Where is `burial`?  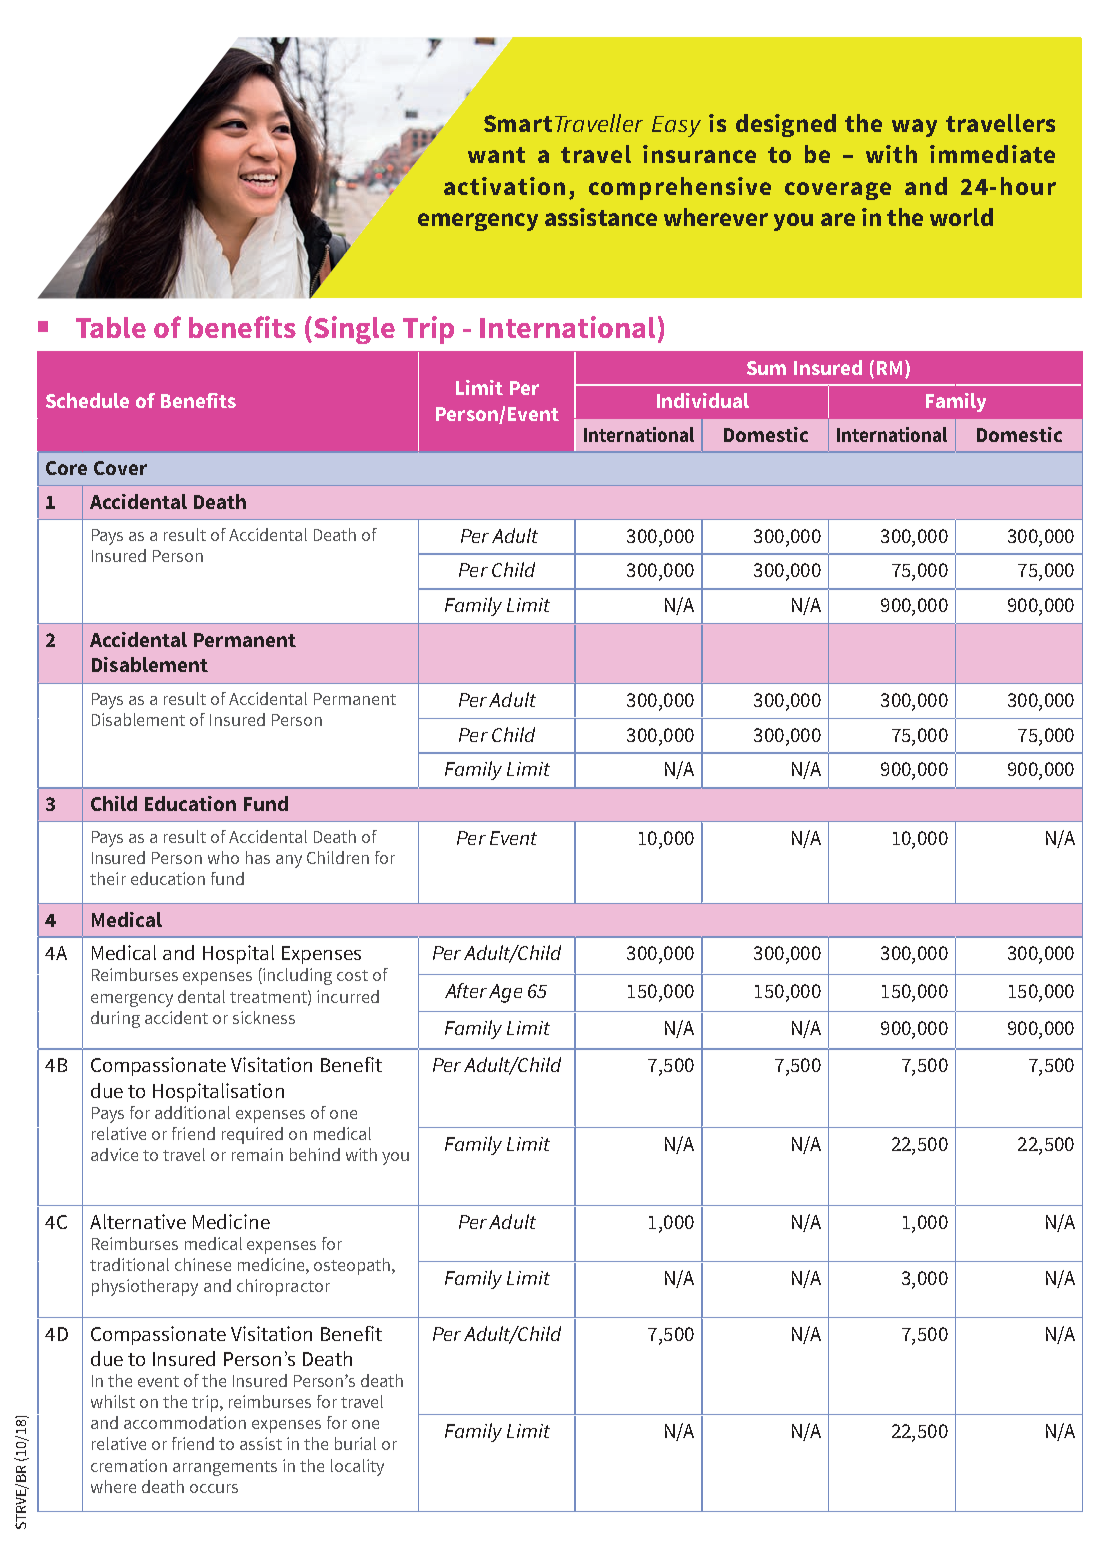
burial is located at coordinates (355, 1443).
